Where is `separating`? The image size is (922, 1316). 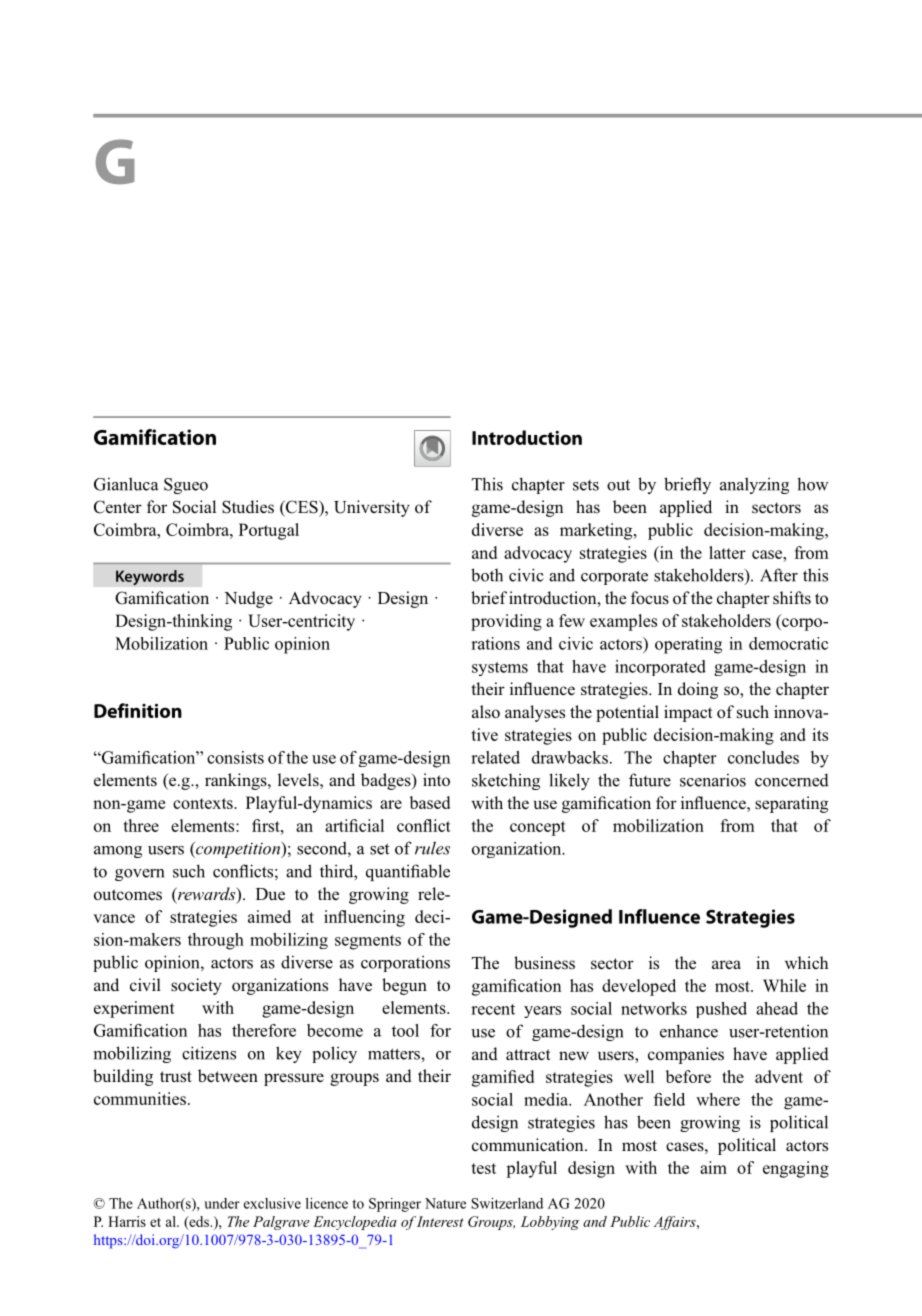 separating is located at coordinates (791, 804).
